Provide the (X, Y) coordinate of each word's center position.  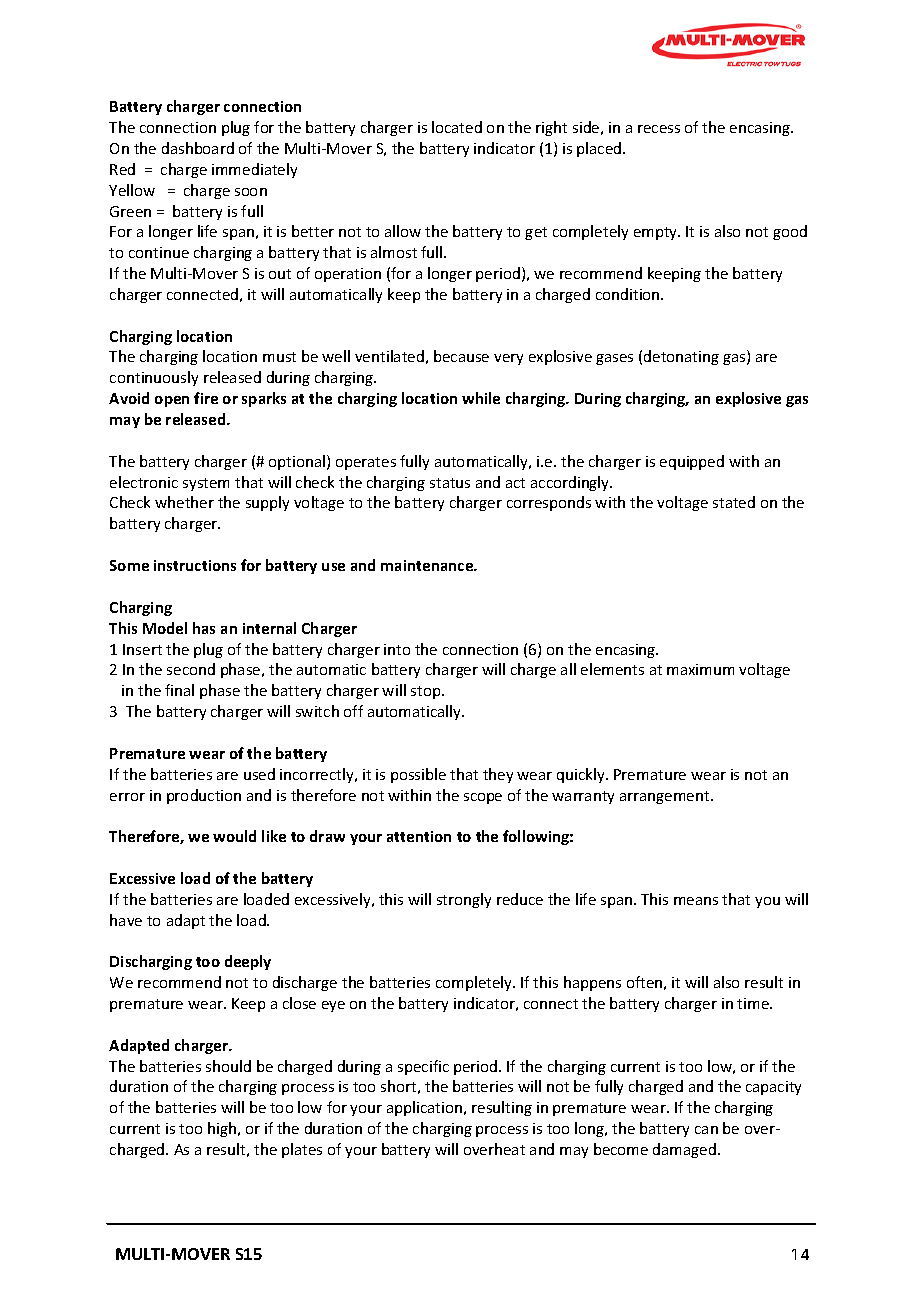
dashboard (198, 148)
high (222, 1129)
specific (423, 1067)
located (457, 127)
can (706, 1130)
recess (659, 129)
